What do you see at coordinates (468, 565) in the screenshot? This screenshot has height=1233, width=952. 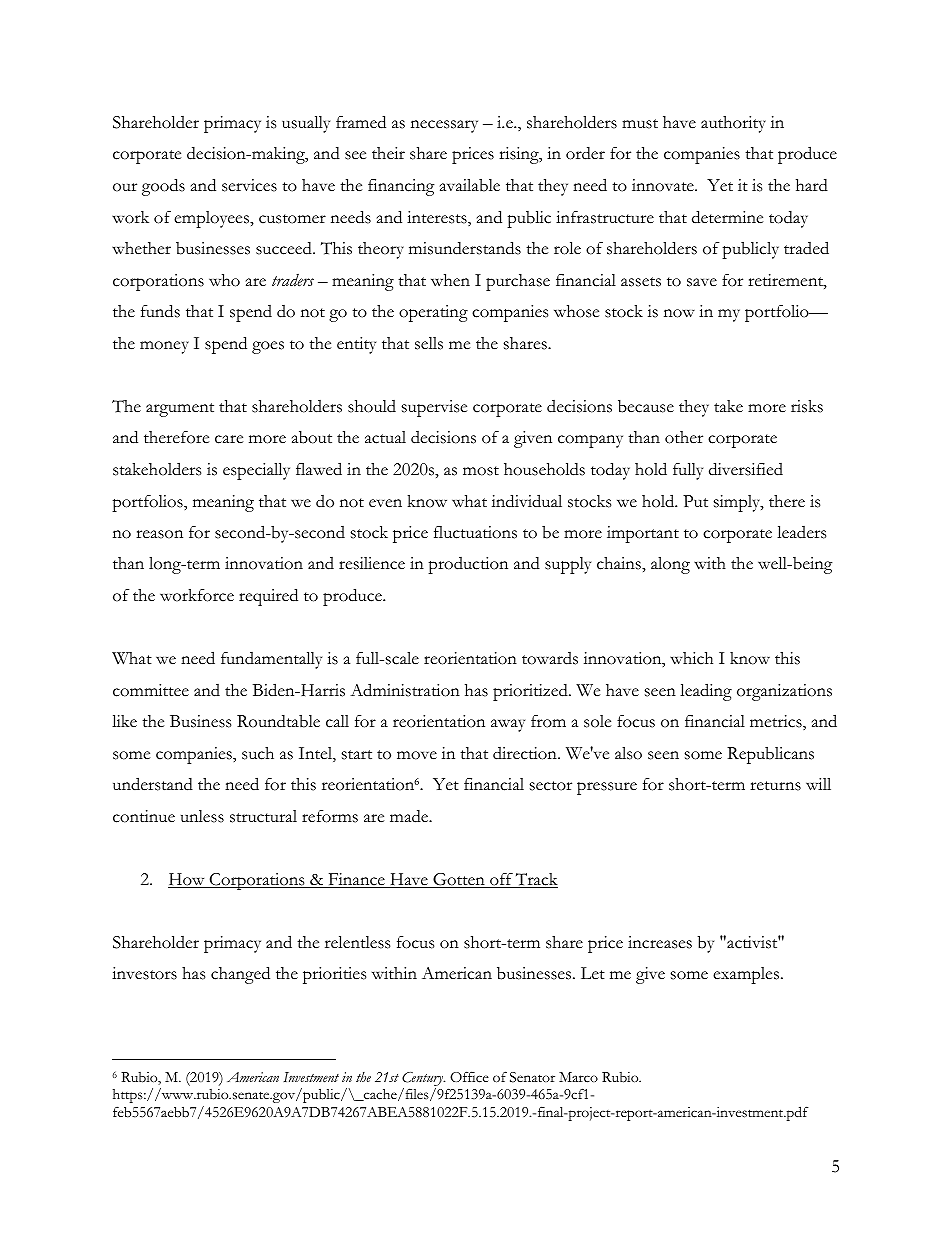 I see `production` at bounding box center [468, 565].
